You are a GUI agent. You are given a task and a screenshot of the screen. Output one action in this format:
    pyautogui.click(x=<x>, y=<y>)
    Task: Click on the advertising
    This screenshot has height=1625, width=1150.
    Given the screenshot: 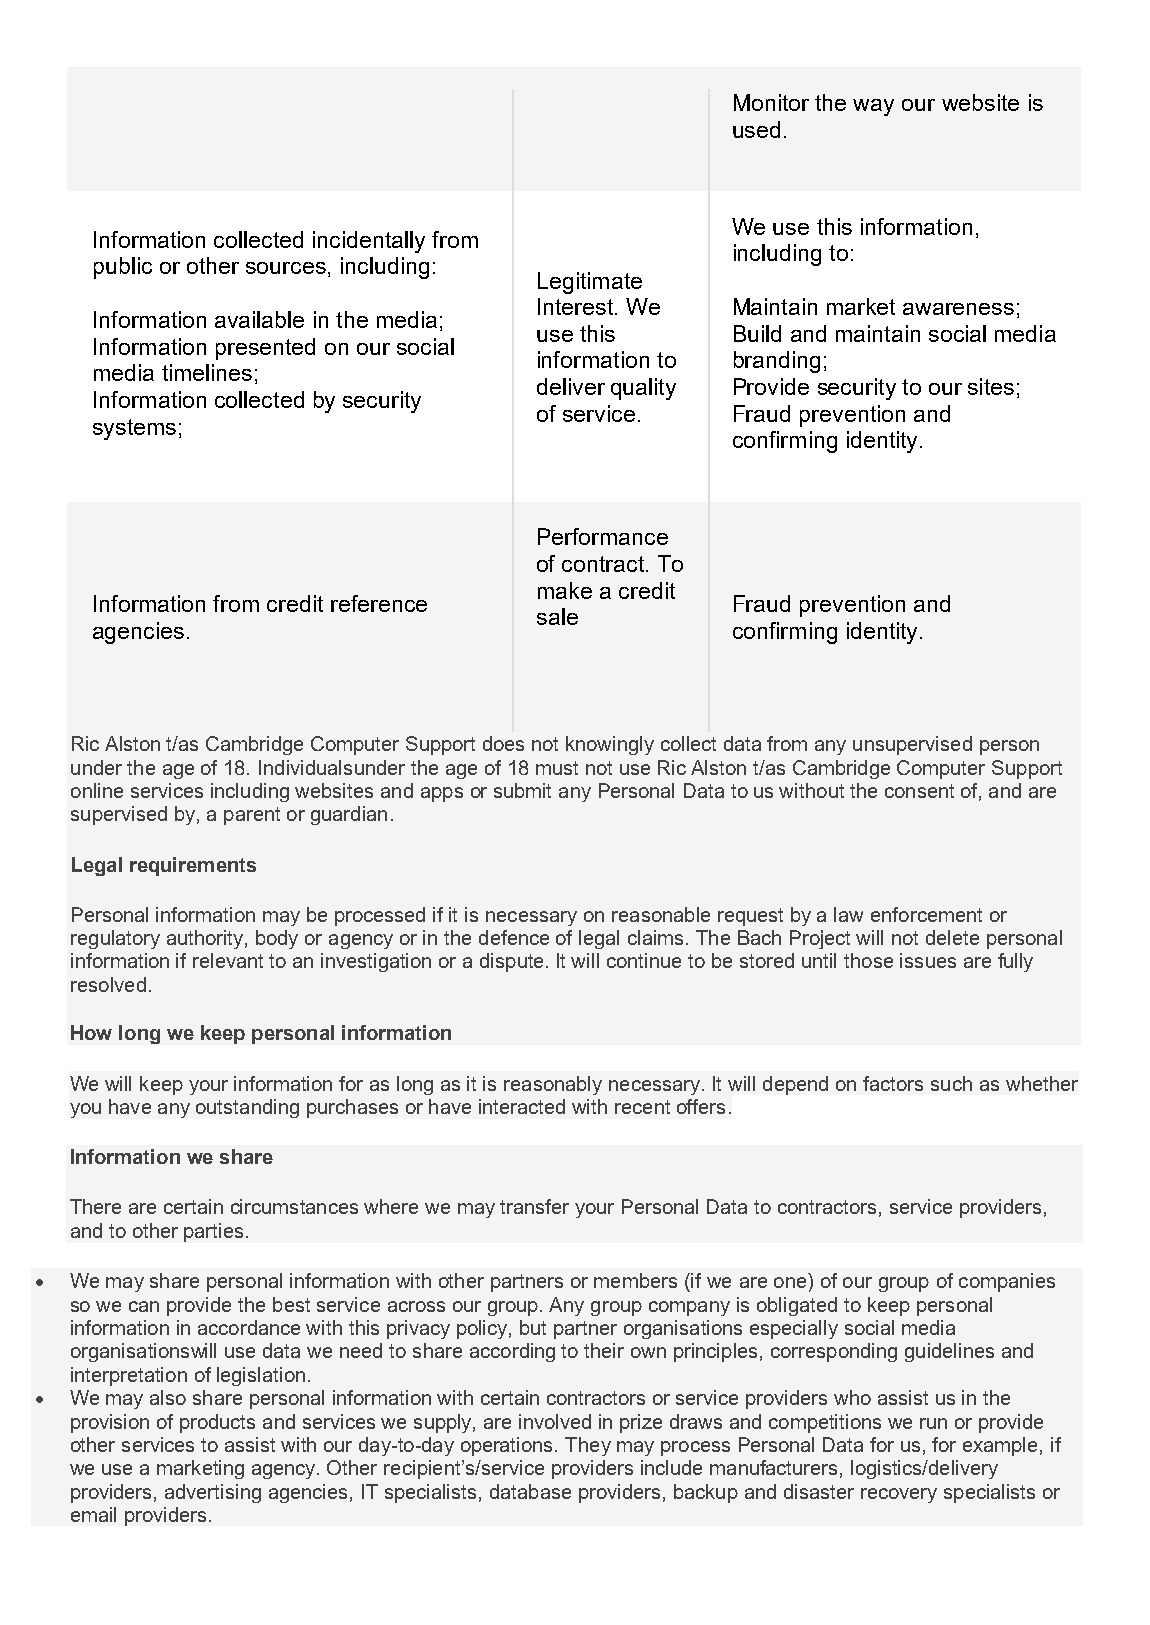 What is the action you would take?
    pyautogui.click(x=213, y=1493)
